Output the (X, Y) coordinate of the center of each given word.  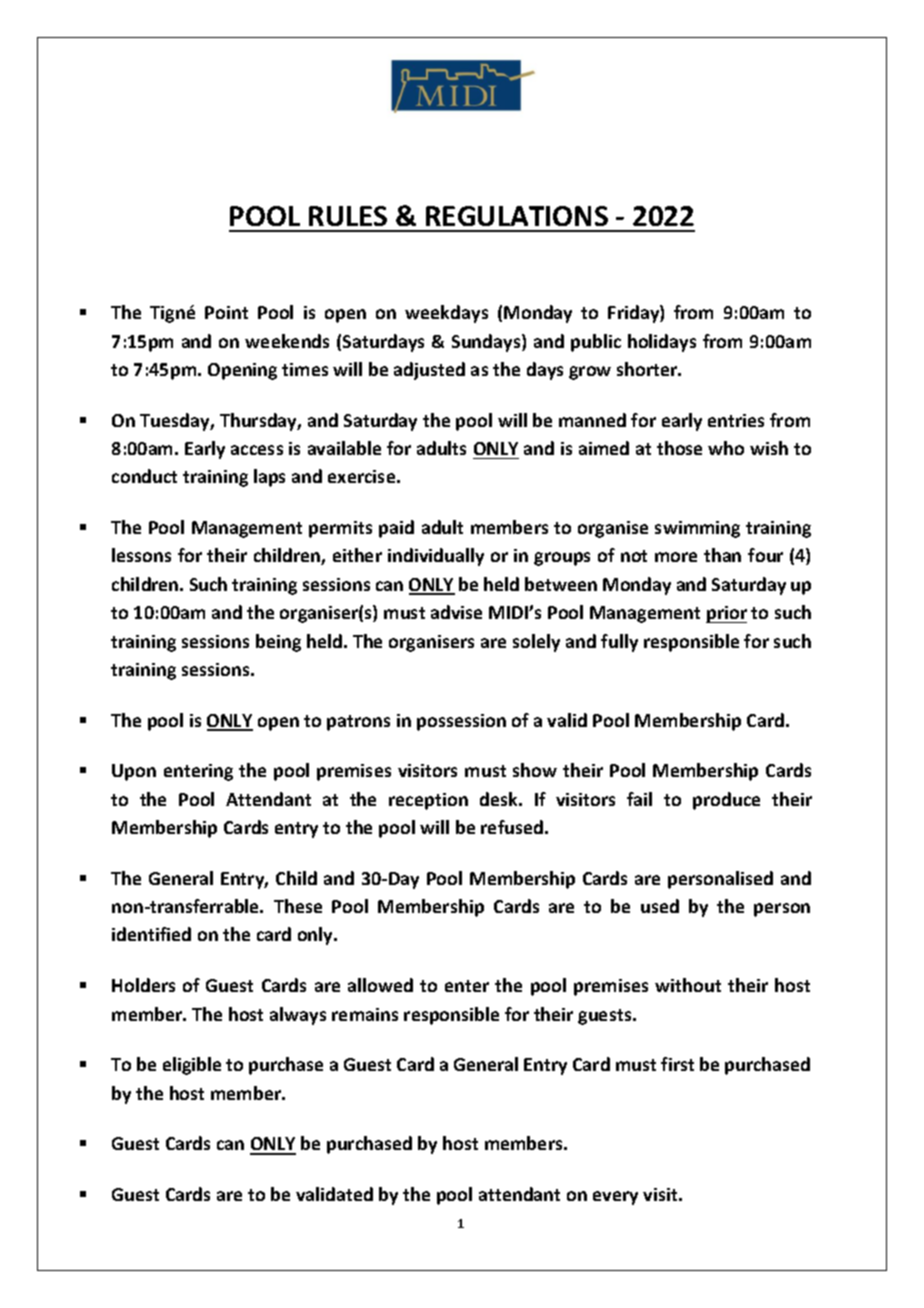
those (679, 448)
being (278, 643)
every (615, 1198)
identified (151, 934)
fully (619, 643)
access (257, 450)
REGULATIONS (517, 216)
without (688, 985)
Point (226, 312)
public (596, 343)
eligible (192, 1066)
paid (396, 529)
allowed (380, 985)
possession (461, 722)
